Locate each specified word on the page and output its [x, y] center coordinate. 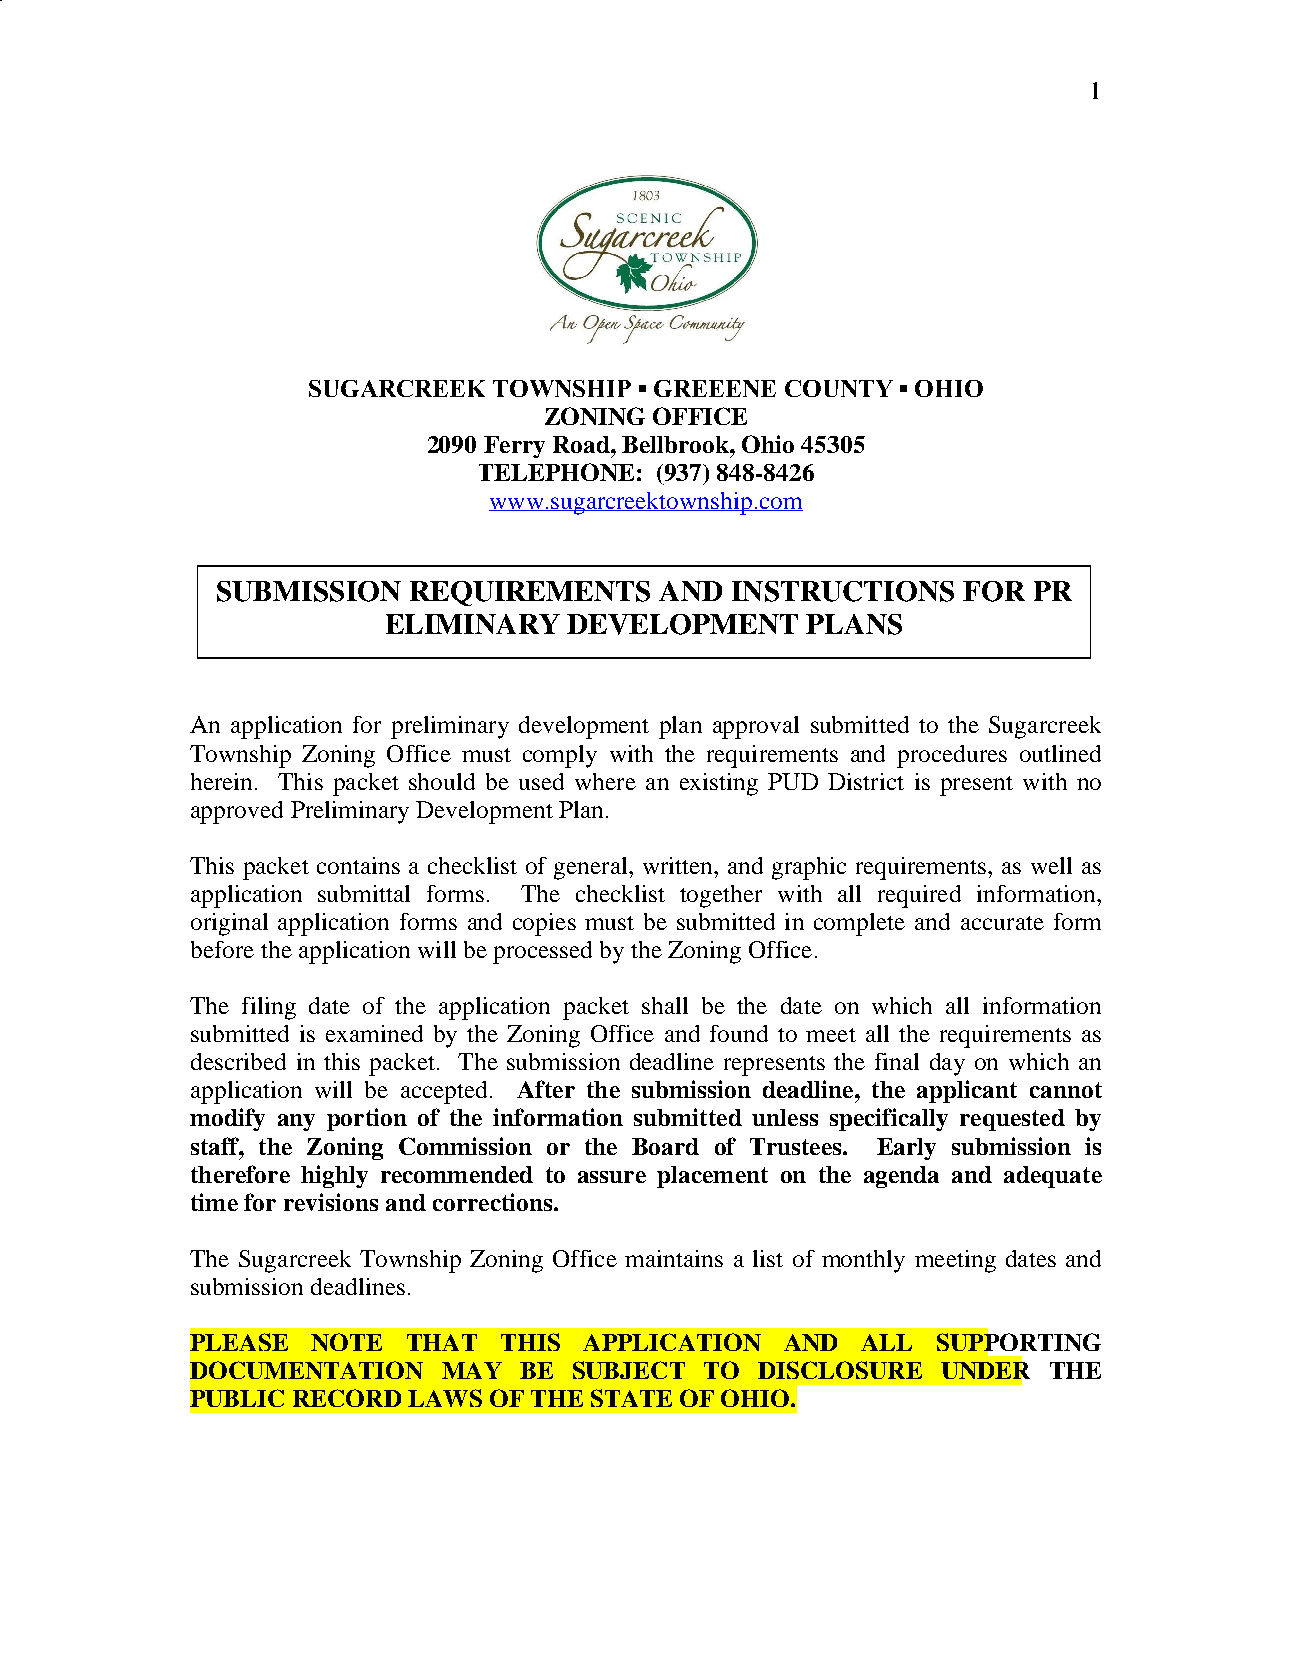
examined [374, 1033]
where [605, 781]
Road [582, 444]
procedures [952, 756]
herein [221, 781]
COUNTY [839, 388]
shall [665, 1005]
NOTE [346, 1342]
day [947, 1064]
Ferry [514, 447]
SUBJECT [629, 1370]
